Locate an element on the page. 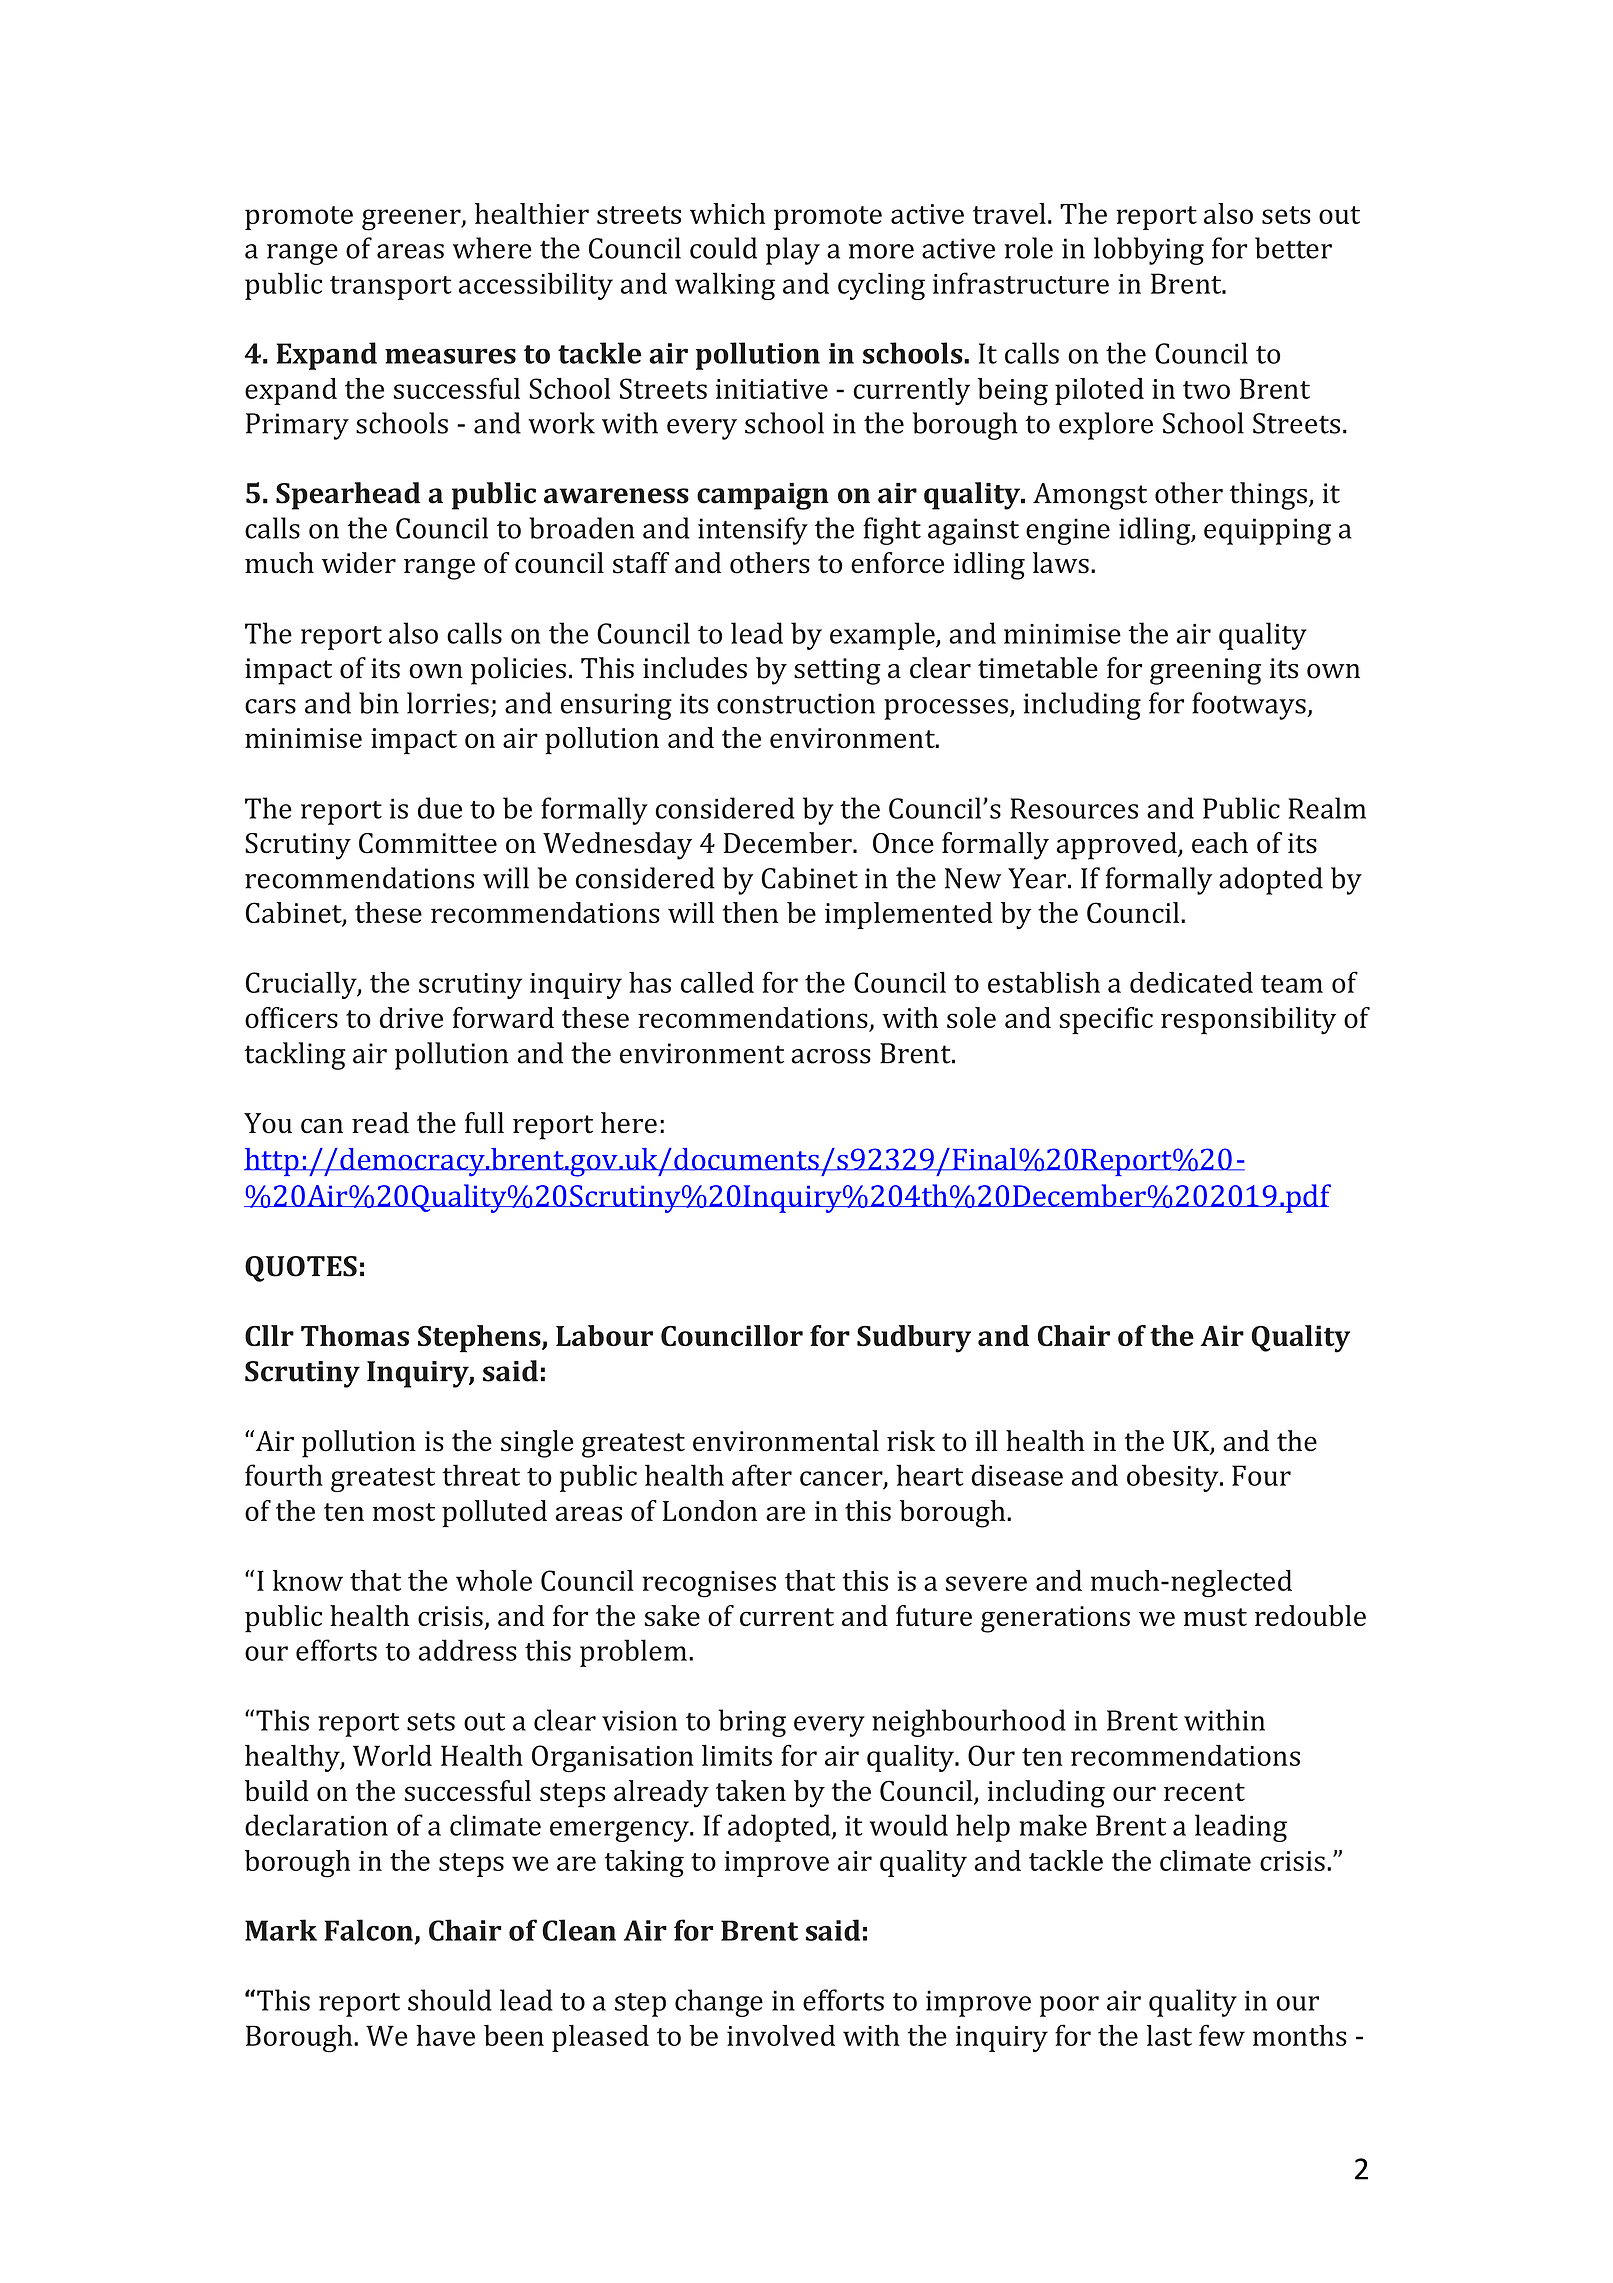  lobbying is located at coordinates (1149, 251).
